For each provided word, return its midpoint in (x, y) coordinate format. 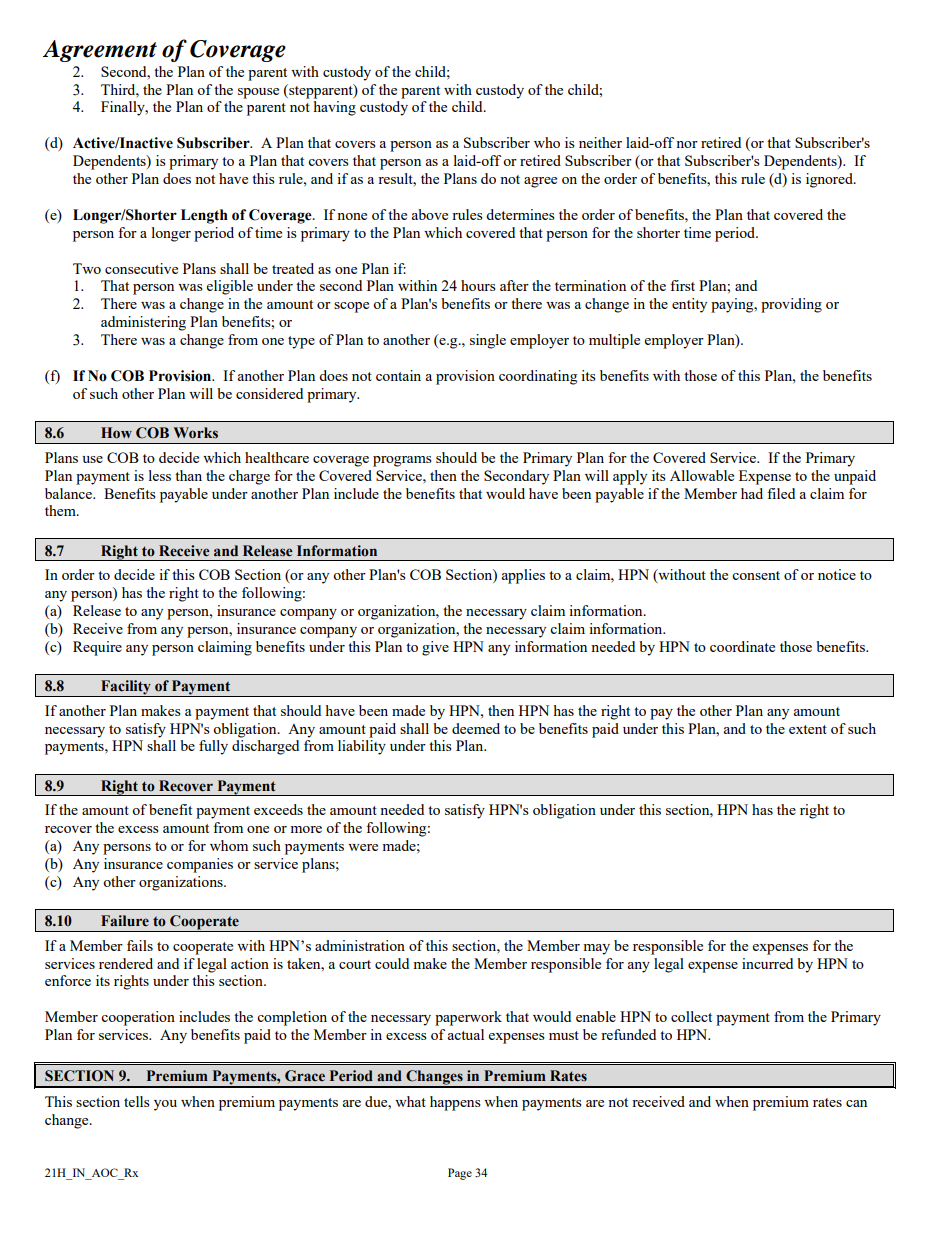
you (165, 1105)
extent (808, 729)
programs (402, 461)
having (335, 108)
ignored (830, 180)
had (752, 493)
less (160, 475)
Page (460, 1174)
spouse (258, 93)
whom (229, 845)
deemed (476, 728)
